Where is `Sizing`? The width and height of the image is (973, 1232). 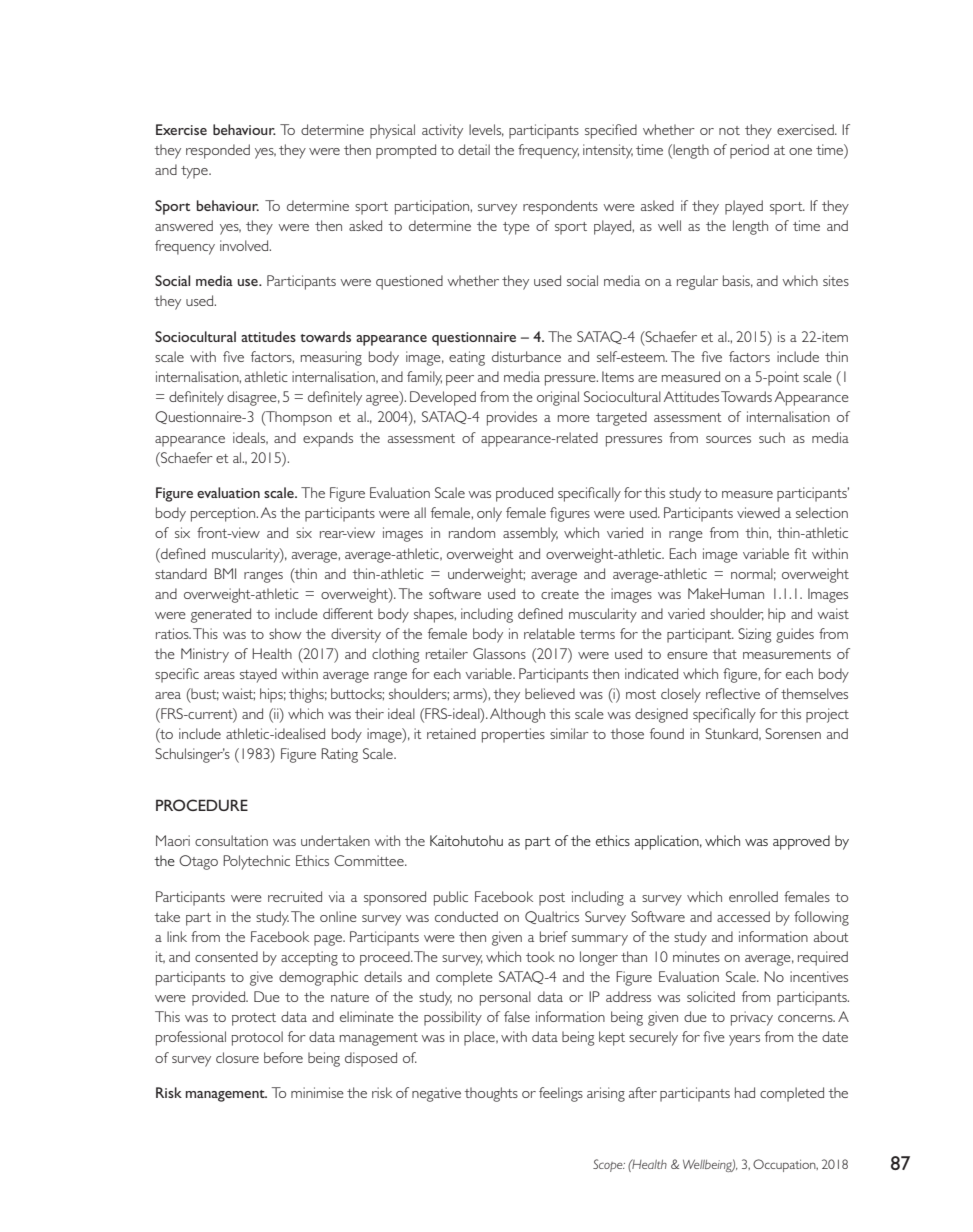 Sizing is located at coordinates (754, 635).
